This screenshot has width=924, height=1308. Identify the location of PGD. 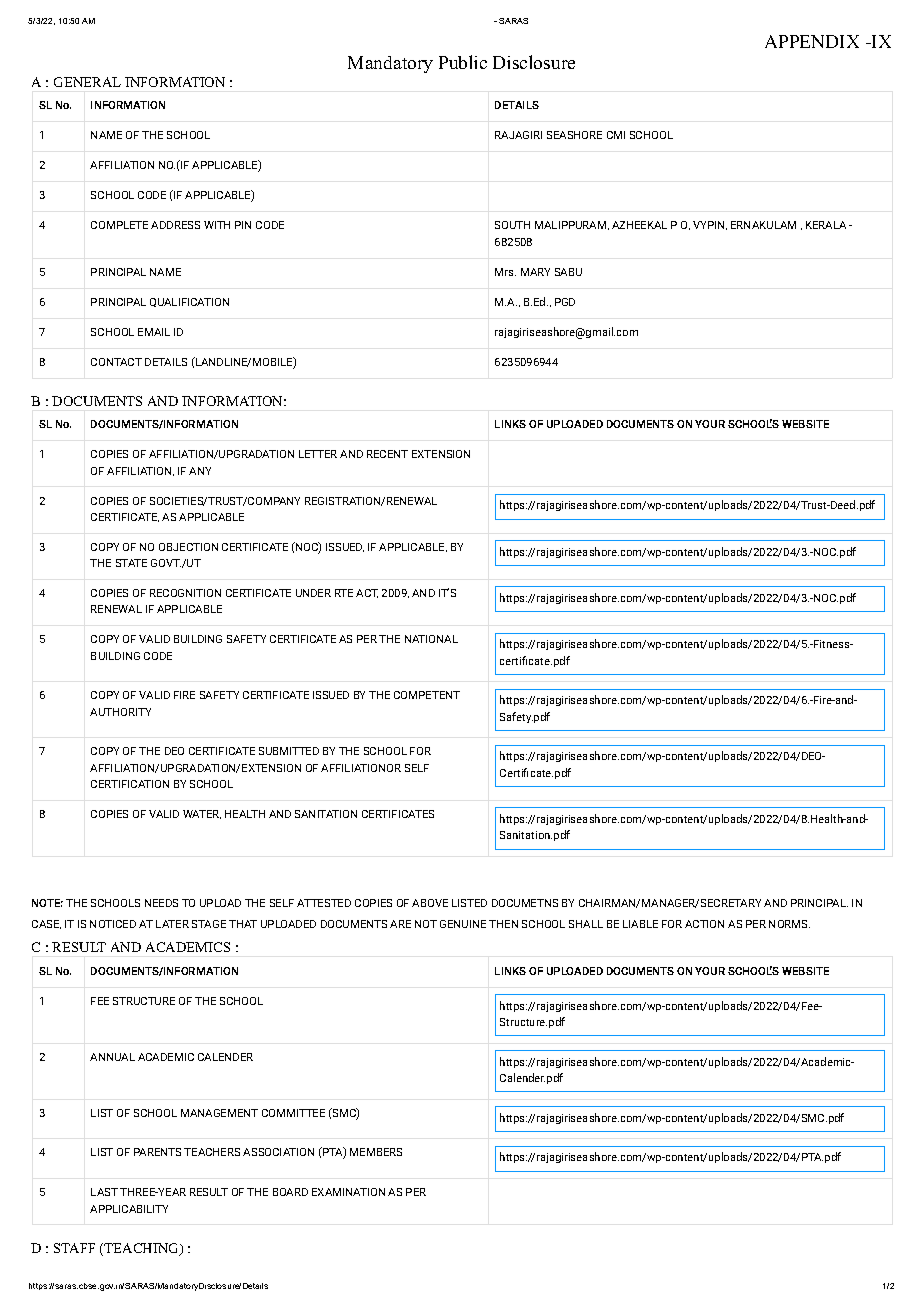
(565, 302).
